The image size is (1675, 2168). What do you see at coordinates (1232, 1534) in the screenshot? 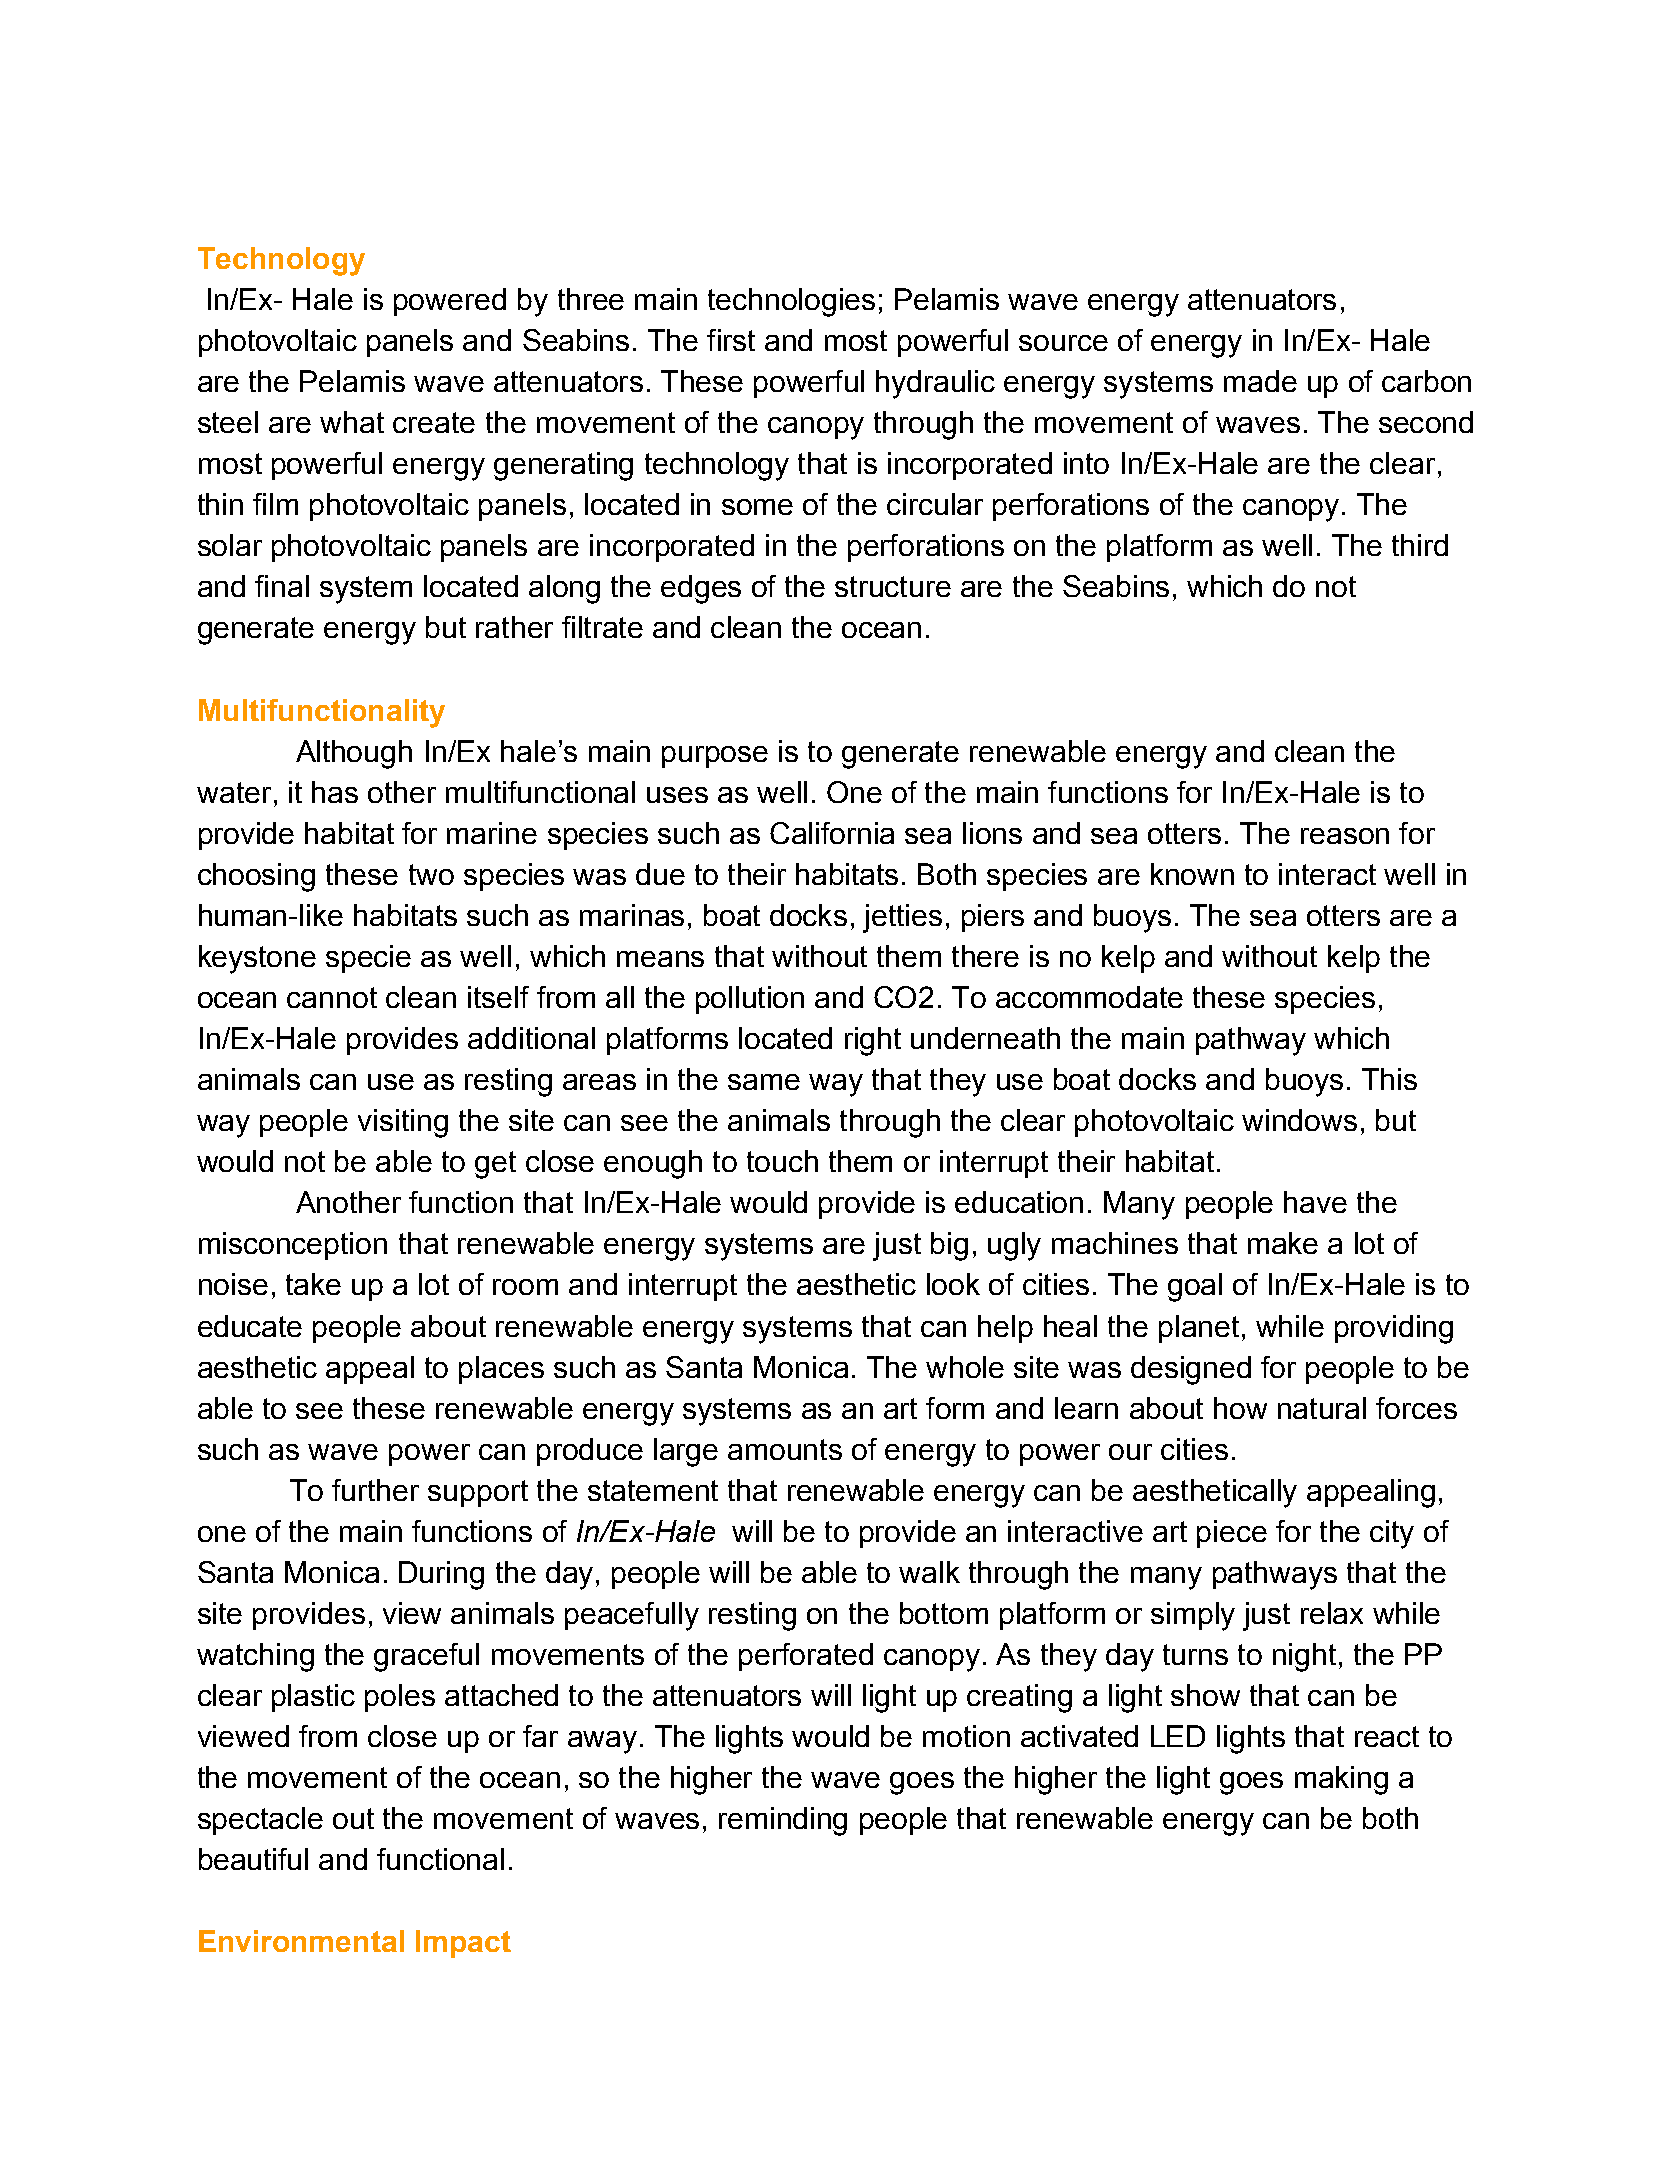
I see `piece` at bounding box center [1232, 1534].
